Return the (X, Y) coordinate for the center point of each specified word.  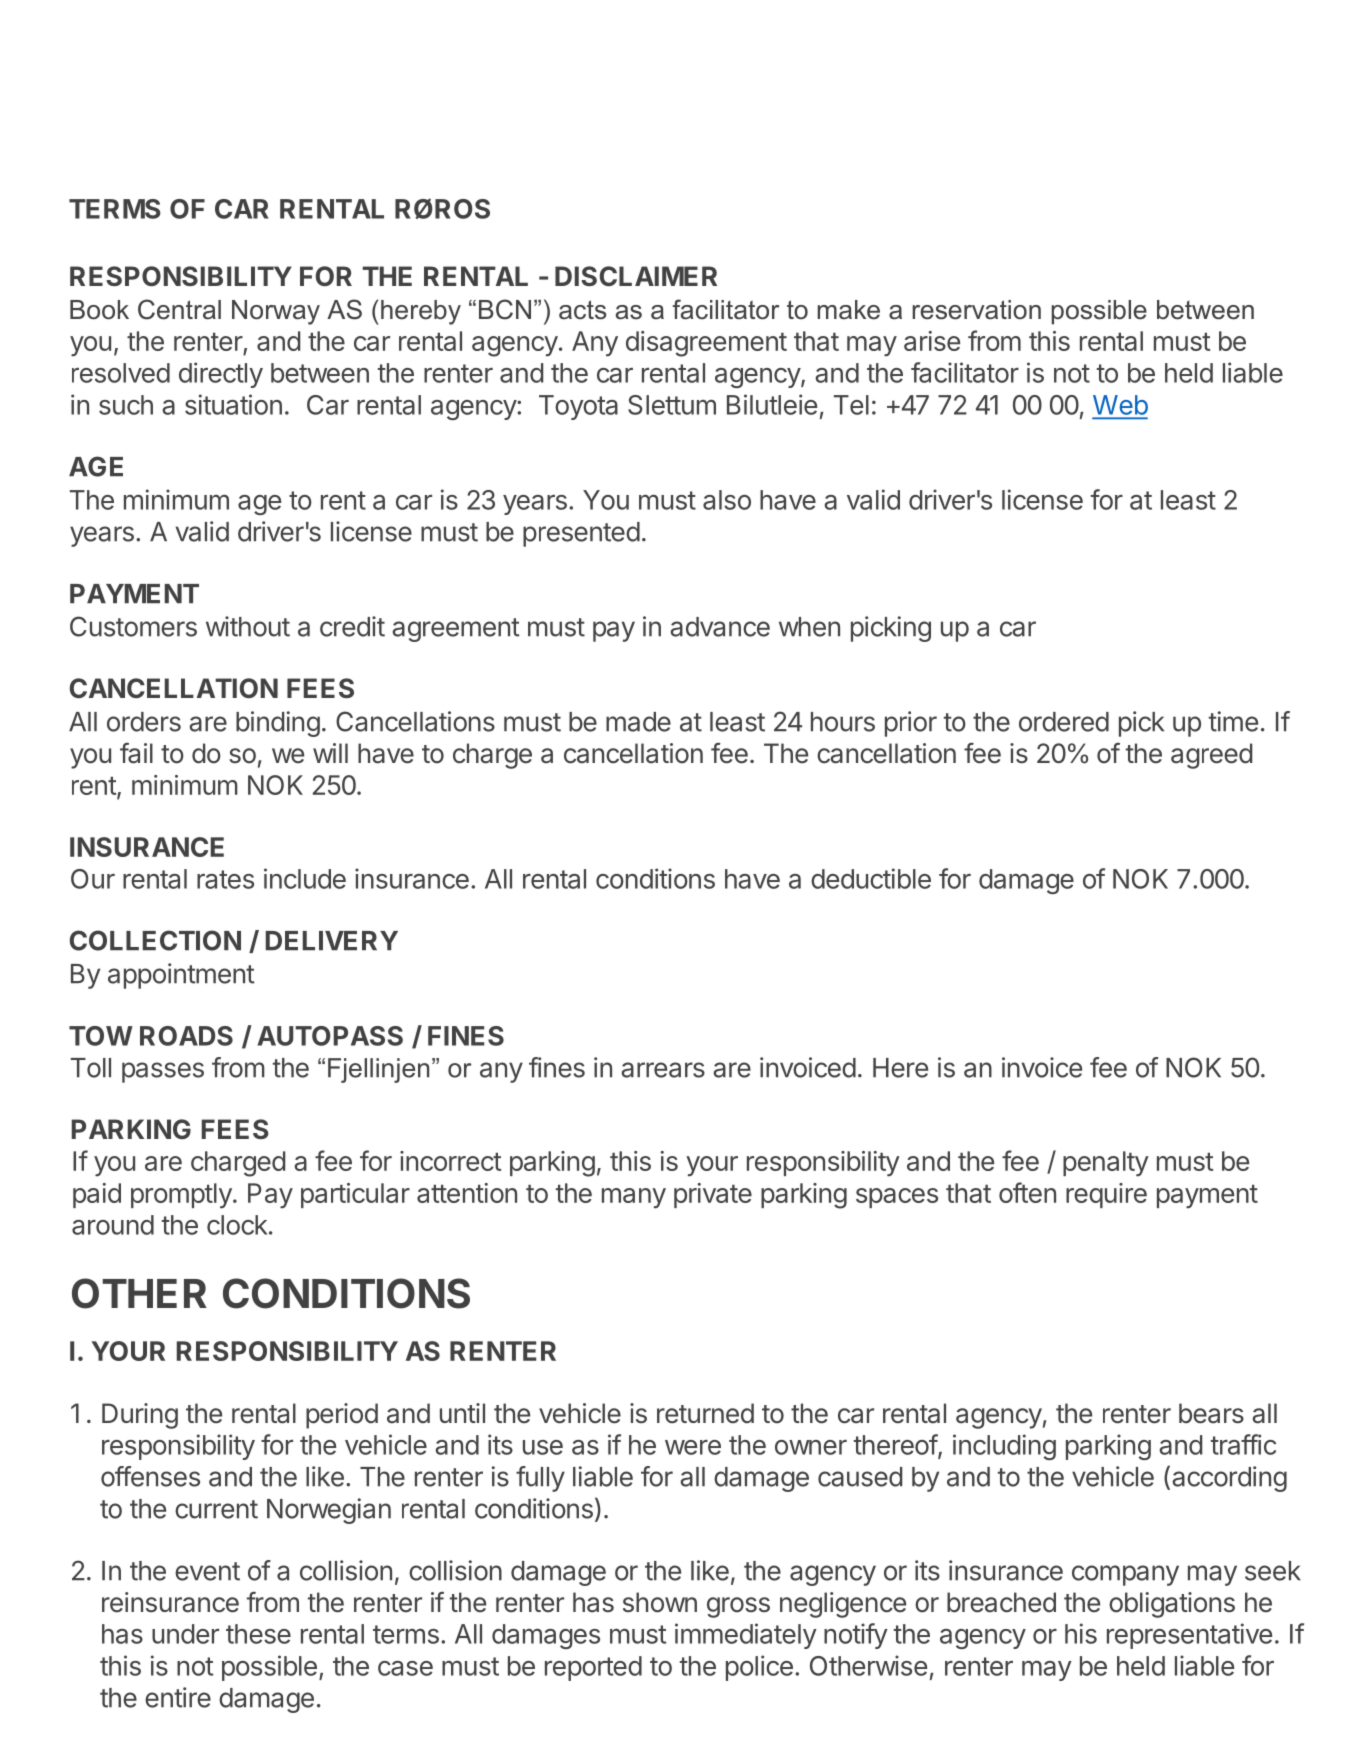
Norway (276, 312)
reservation (976, 310)
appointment (181, 976)
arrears (663, 1070)
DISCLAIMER (636, 276)
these (258, 1634)
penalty (1106, 1164)
